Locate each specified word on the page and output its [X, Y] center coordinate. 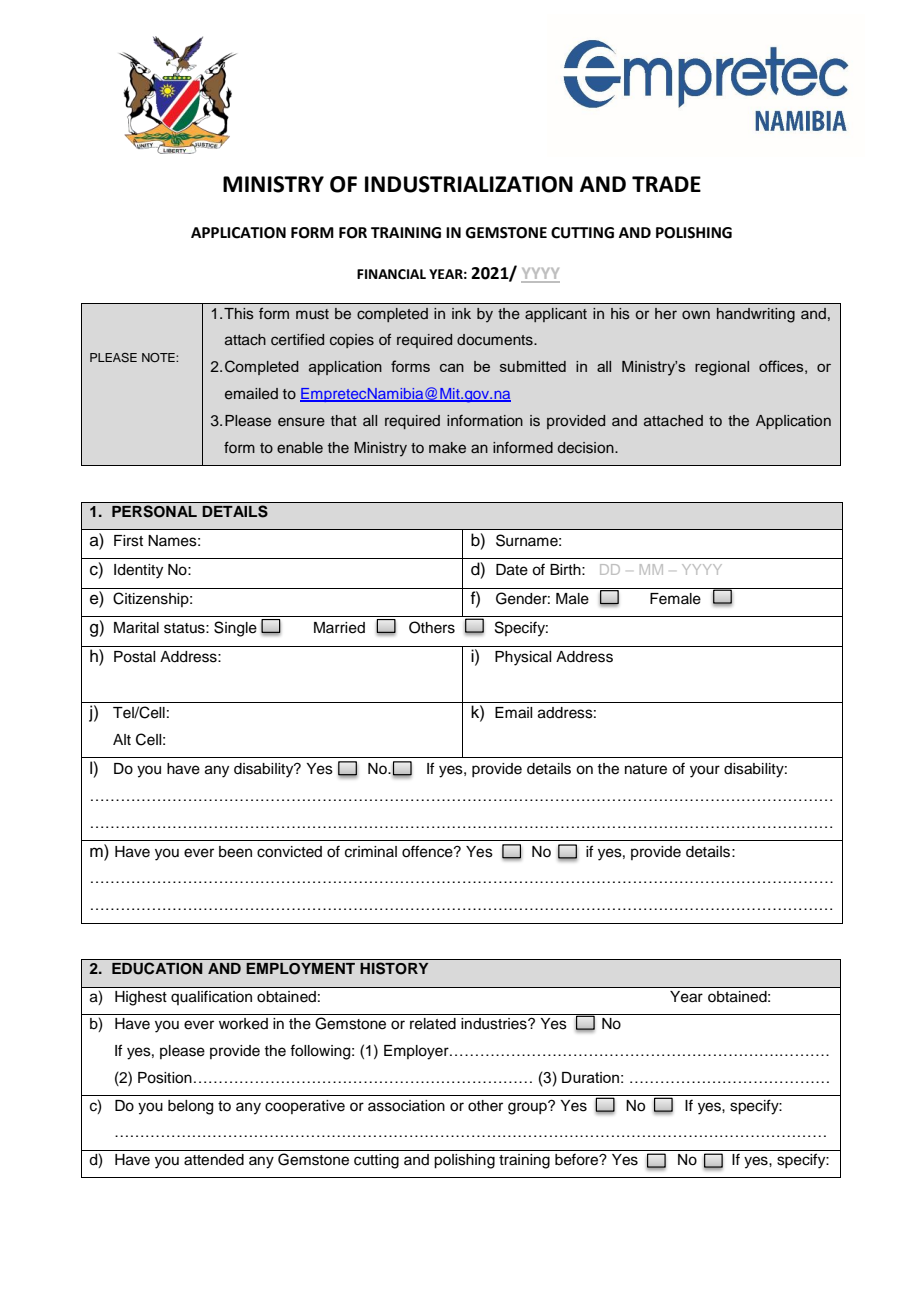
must [312, 314]
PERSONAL [154, 511]
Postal [134, 657]
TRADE [666, 184]
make [447, 447]
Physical [523, 658]
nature [646, 769]
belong [190, 1107]
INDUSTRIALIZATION [469, 184]
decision [587, 448]
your [705, 771]
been [235, 852]
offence [428, 851]
